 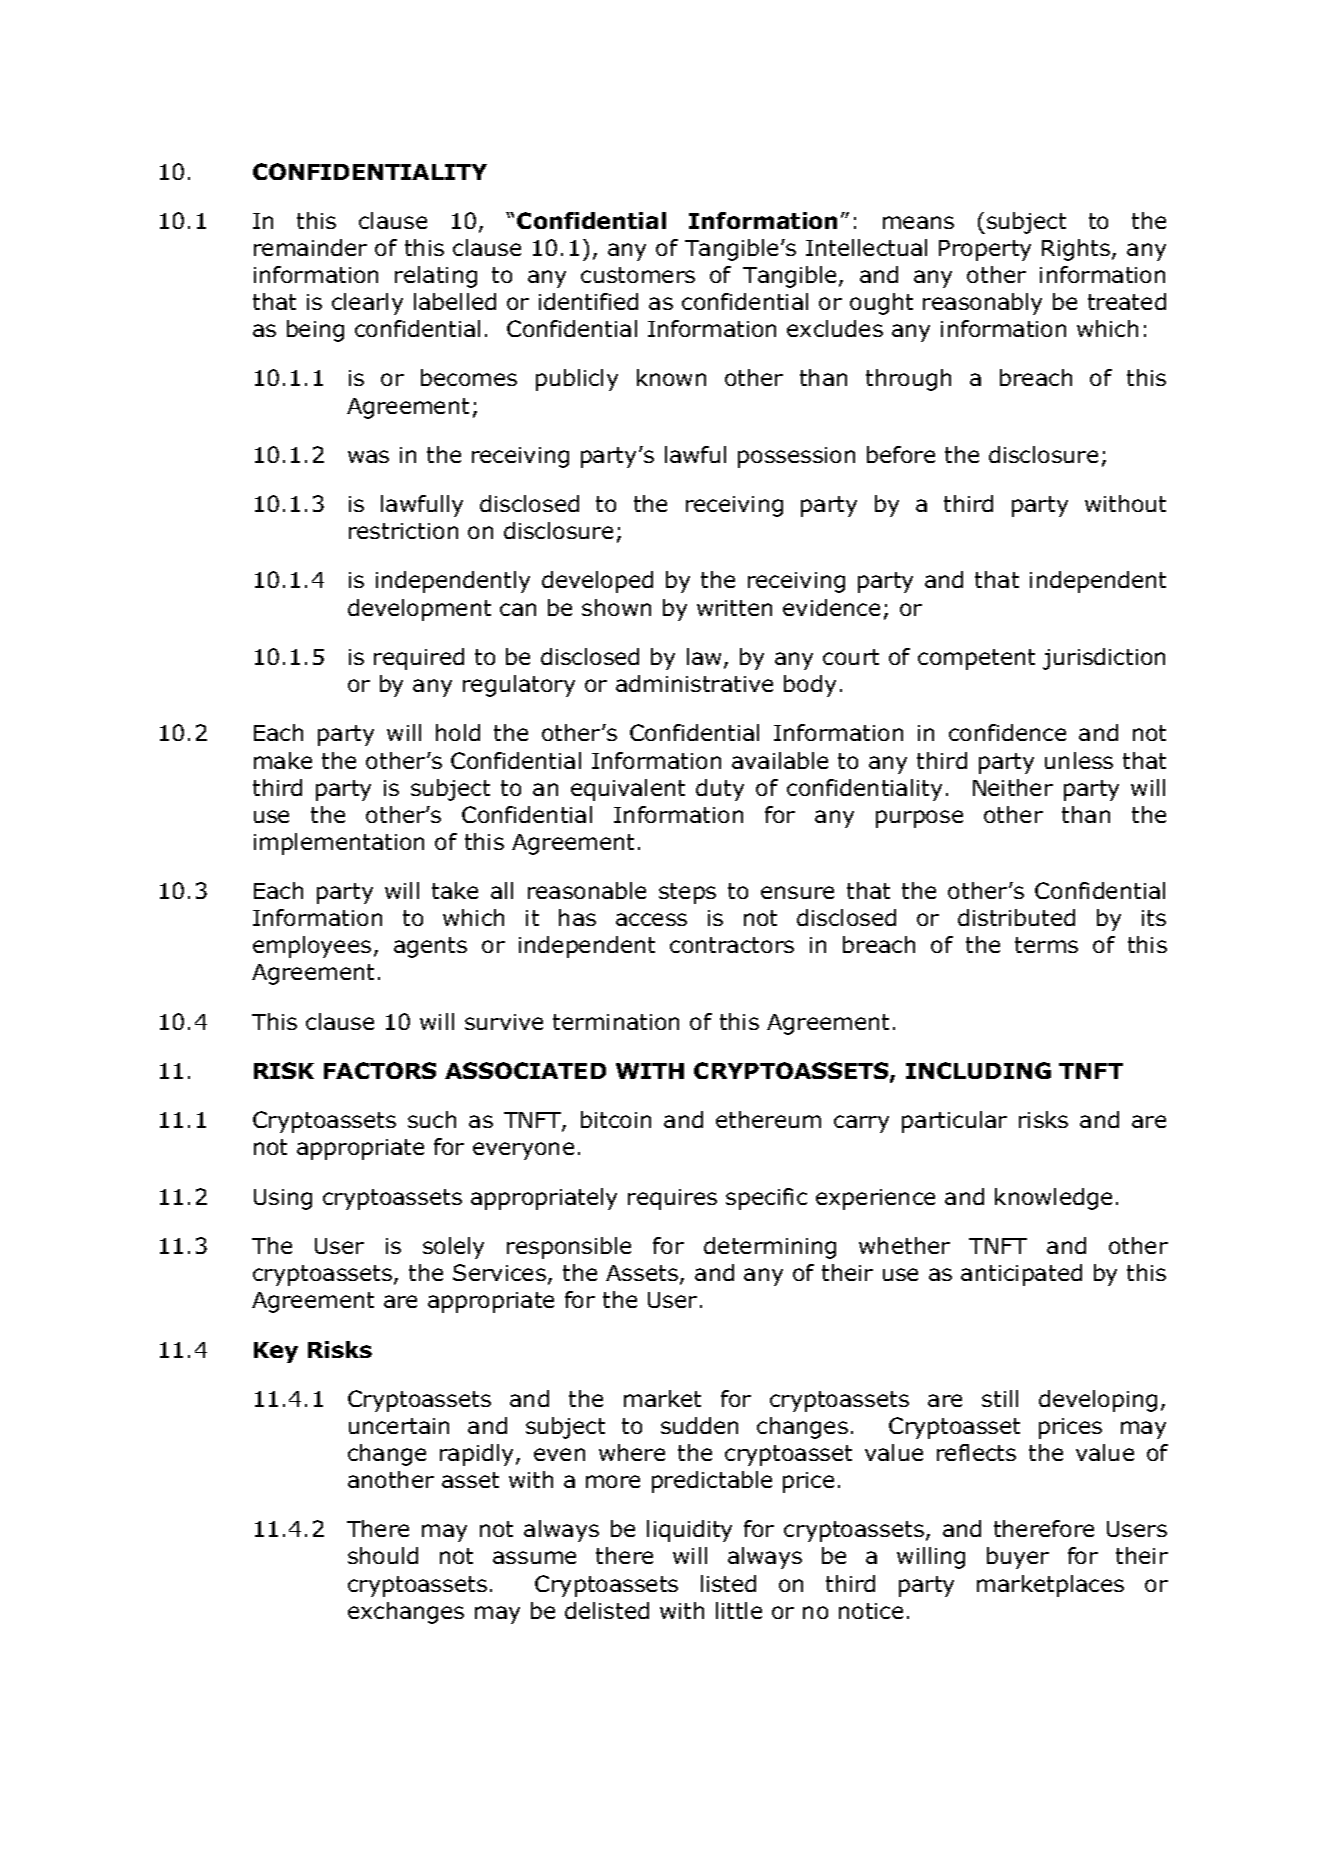 What do you see at coordinates (638, 275) in the screenshot?
I see `customers` at bounding box center [638, 275].
